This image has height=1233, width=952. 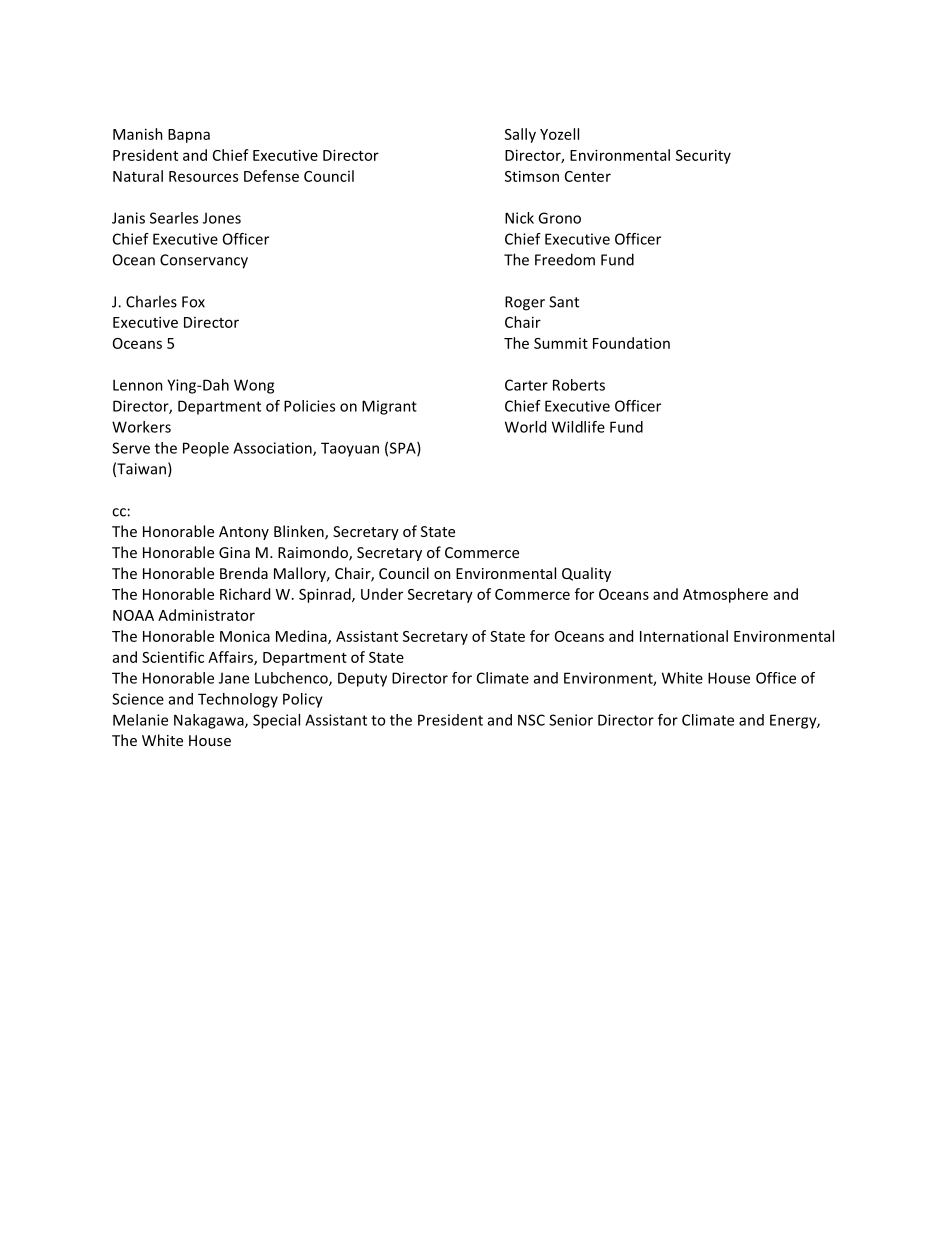 I want to click on Sally, so click(x=520, y=135).
